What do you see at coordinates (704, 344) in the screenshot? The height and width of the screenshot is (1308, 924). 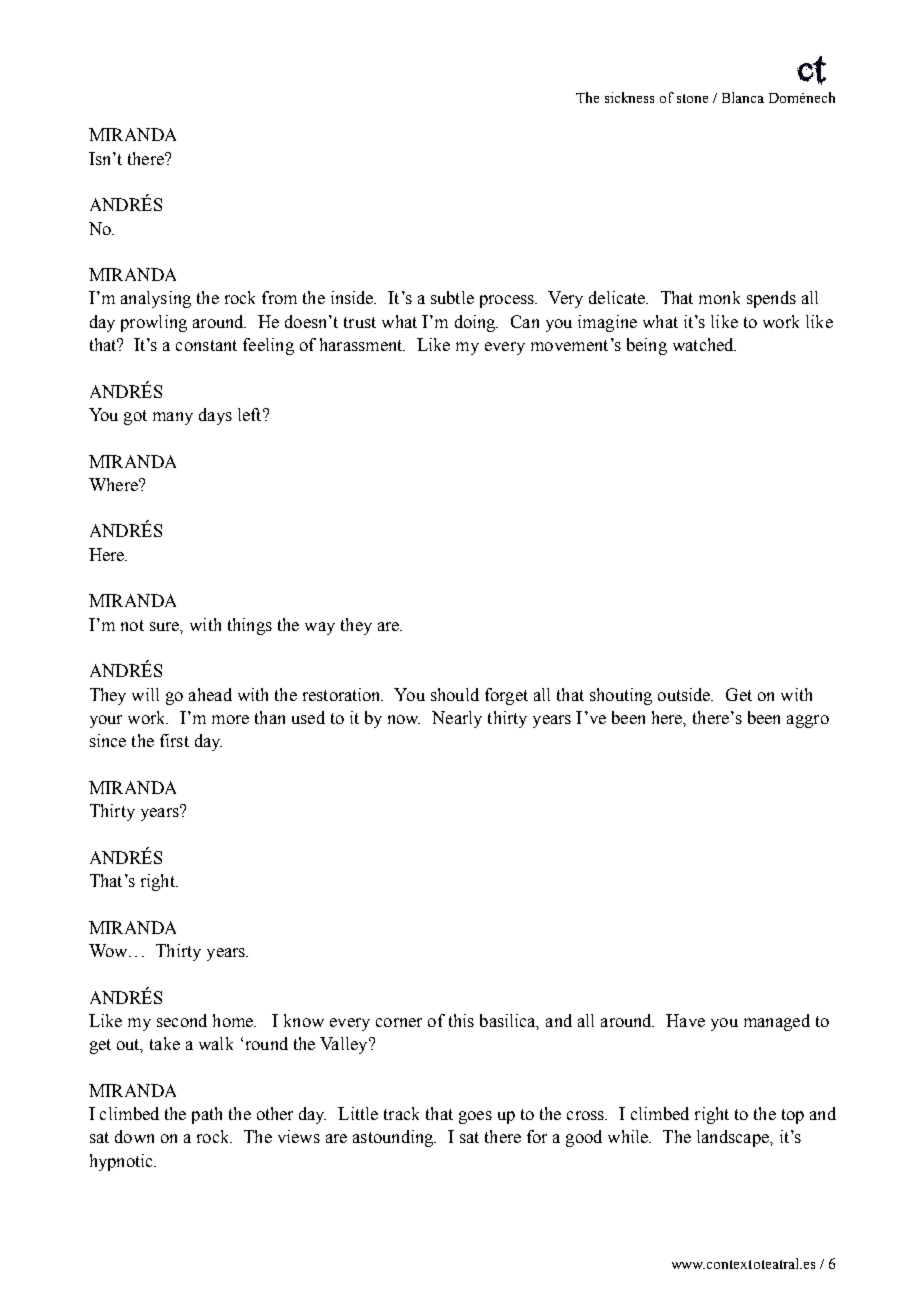 I see `watched` at bounding box center [704, 344].
